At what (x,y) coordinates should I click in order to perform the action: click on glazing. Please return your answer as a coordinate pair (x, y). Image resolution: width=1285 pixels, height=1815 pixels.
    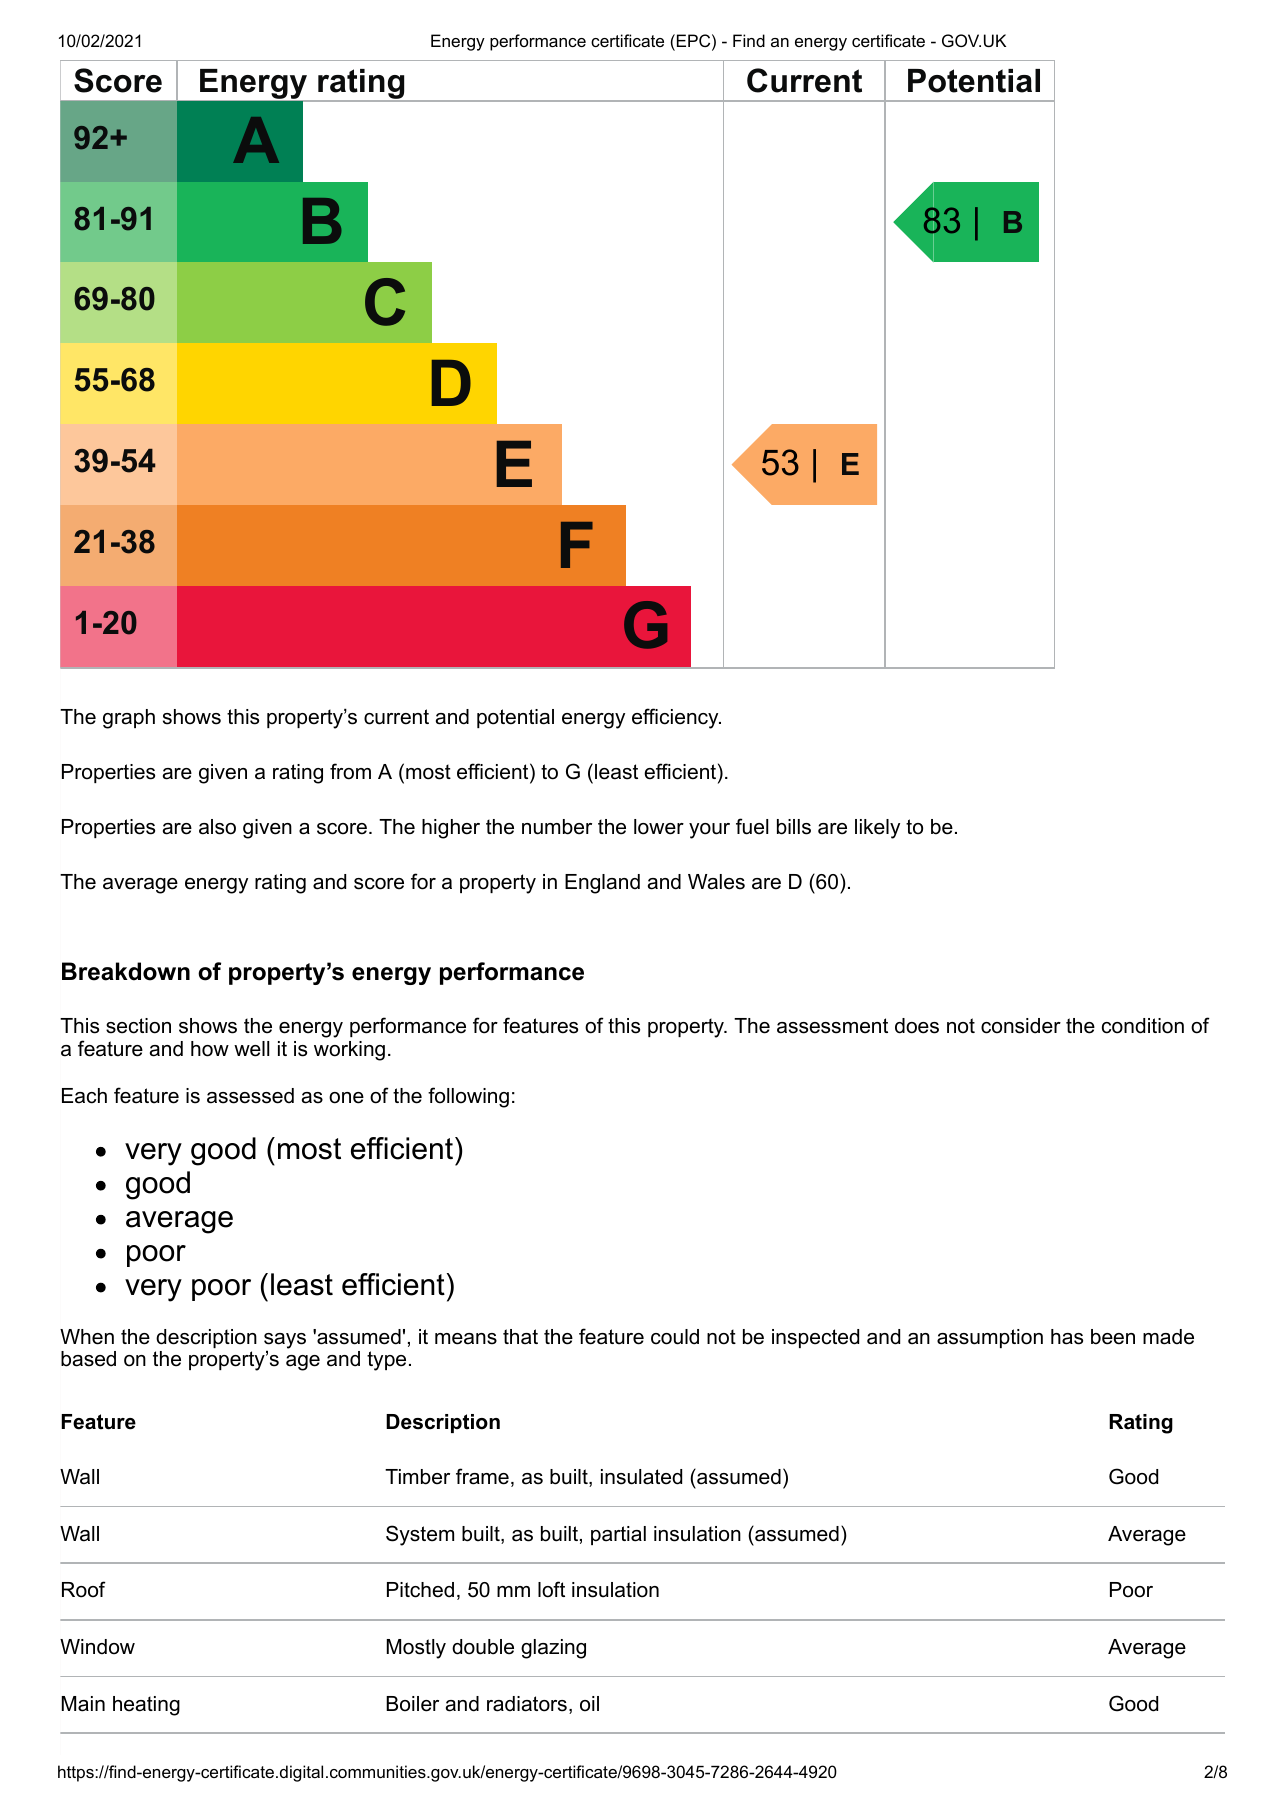
    Looking at the image, I should click on (553, 1649).
